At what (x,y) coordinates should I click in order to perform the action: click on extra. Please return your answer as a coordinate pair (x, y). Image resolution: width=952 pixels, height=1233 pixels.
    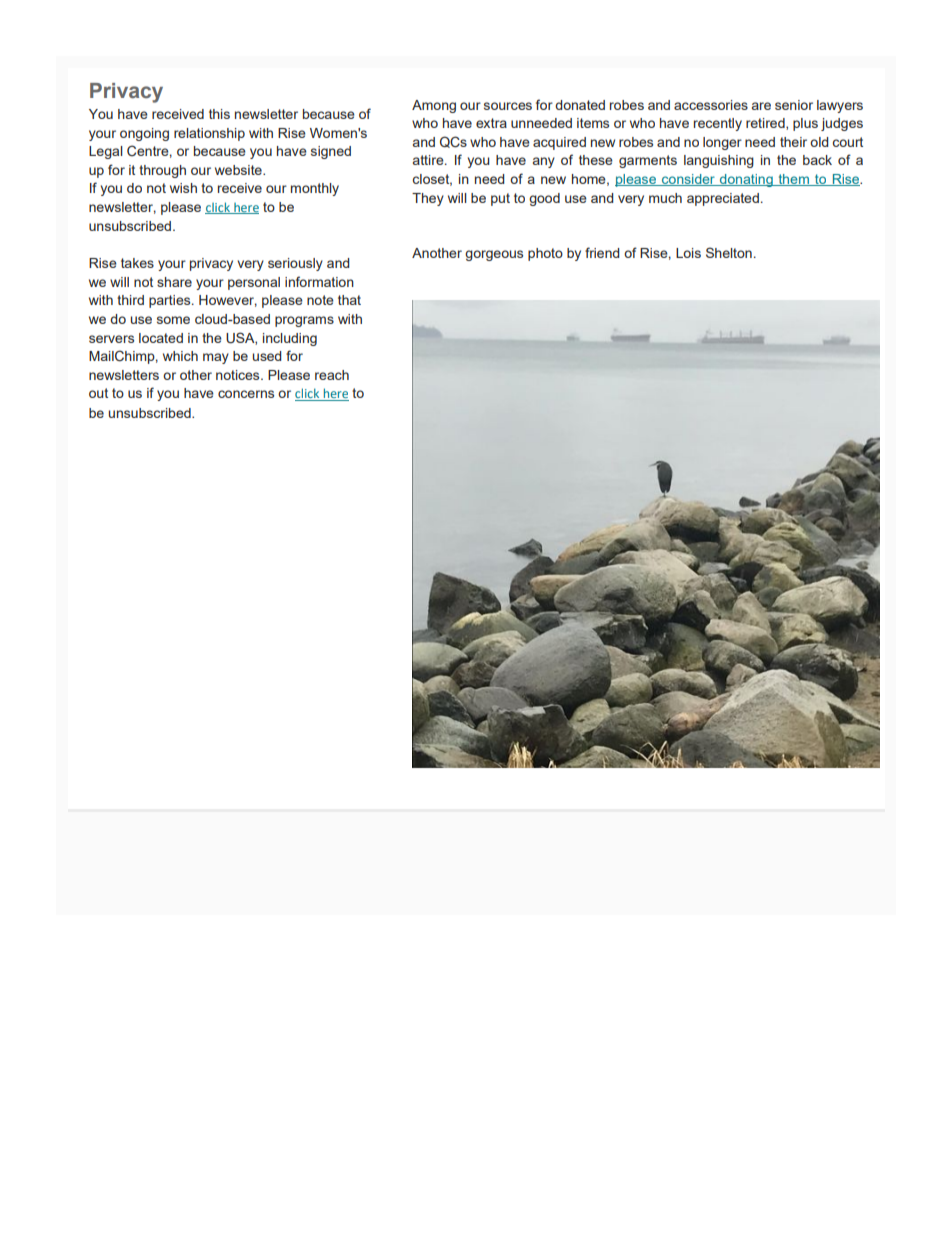
    Looking at the image, I should click on (491, 123).
